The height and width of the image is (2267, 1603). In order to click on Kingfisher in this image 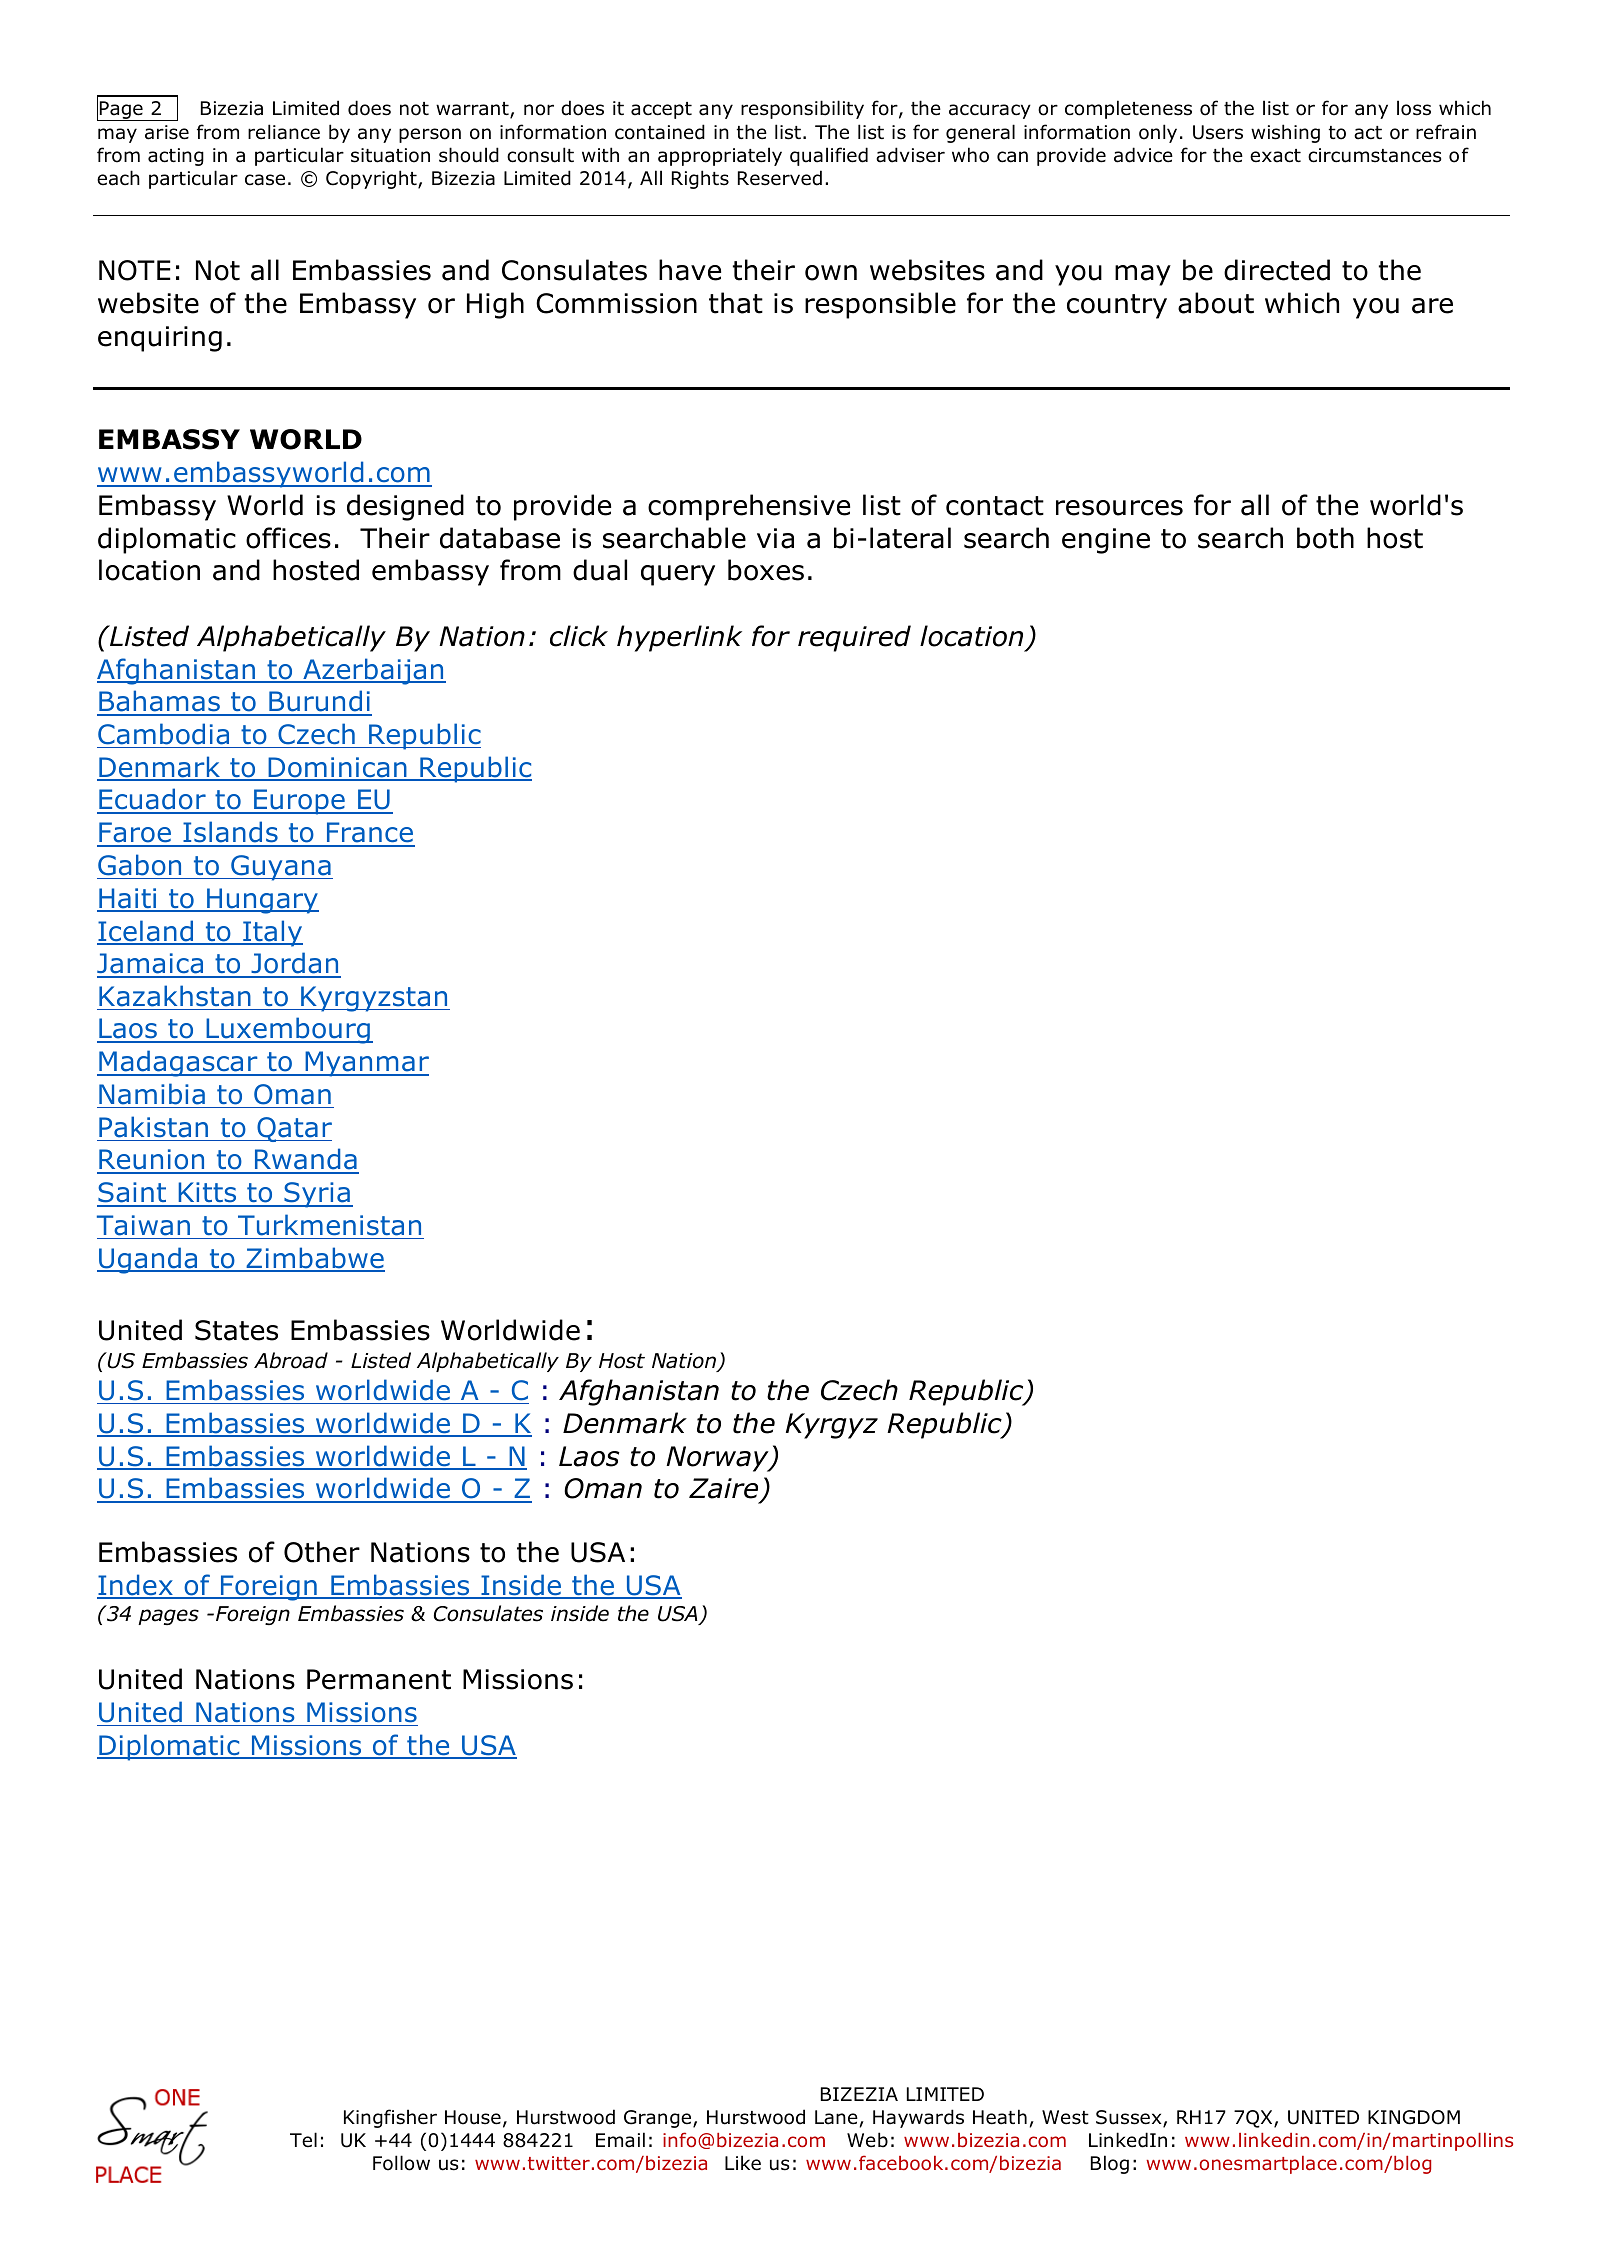, I will do `click(390, 2118)`.
